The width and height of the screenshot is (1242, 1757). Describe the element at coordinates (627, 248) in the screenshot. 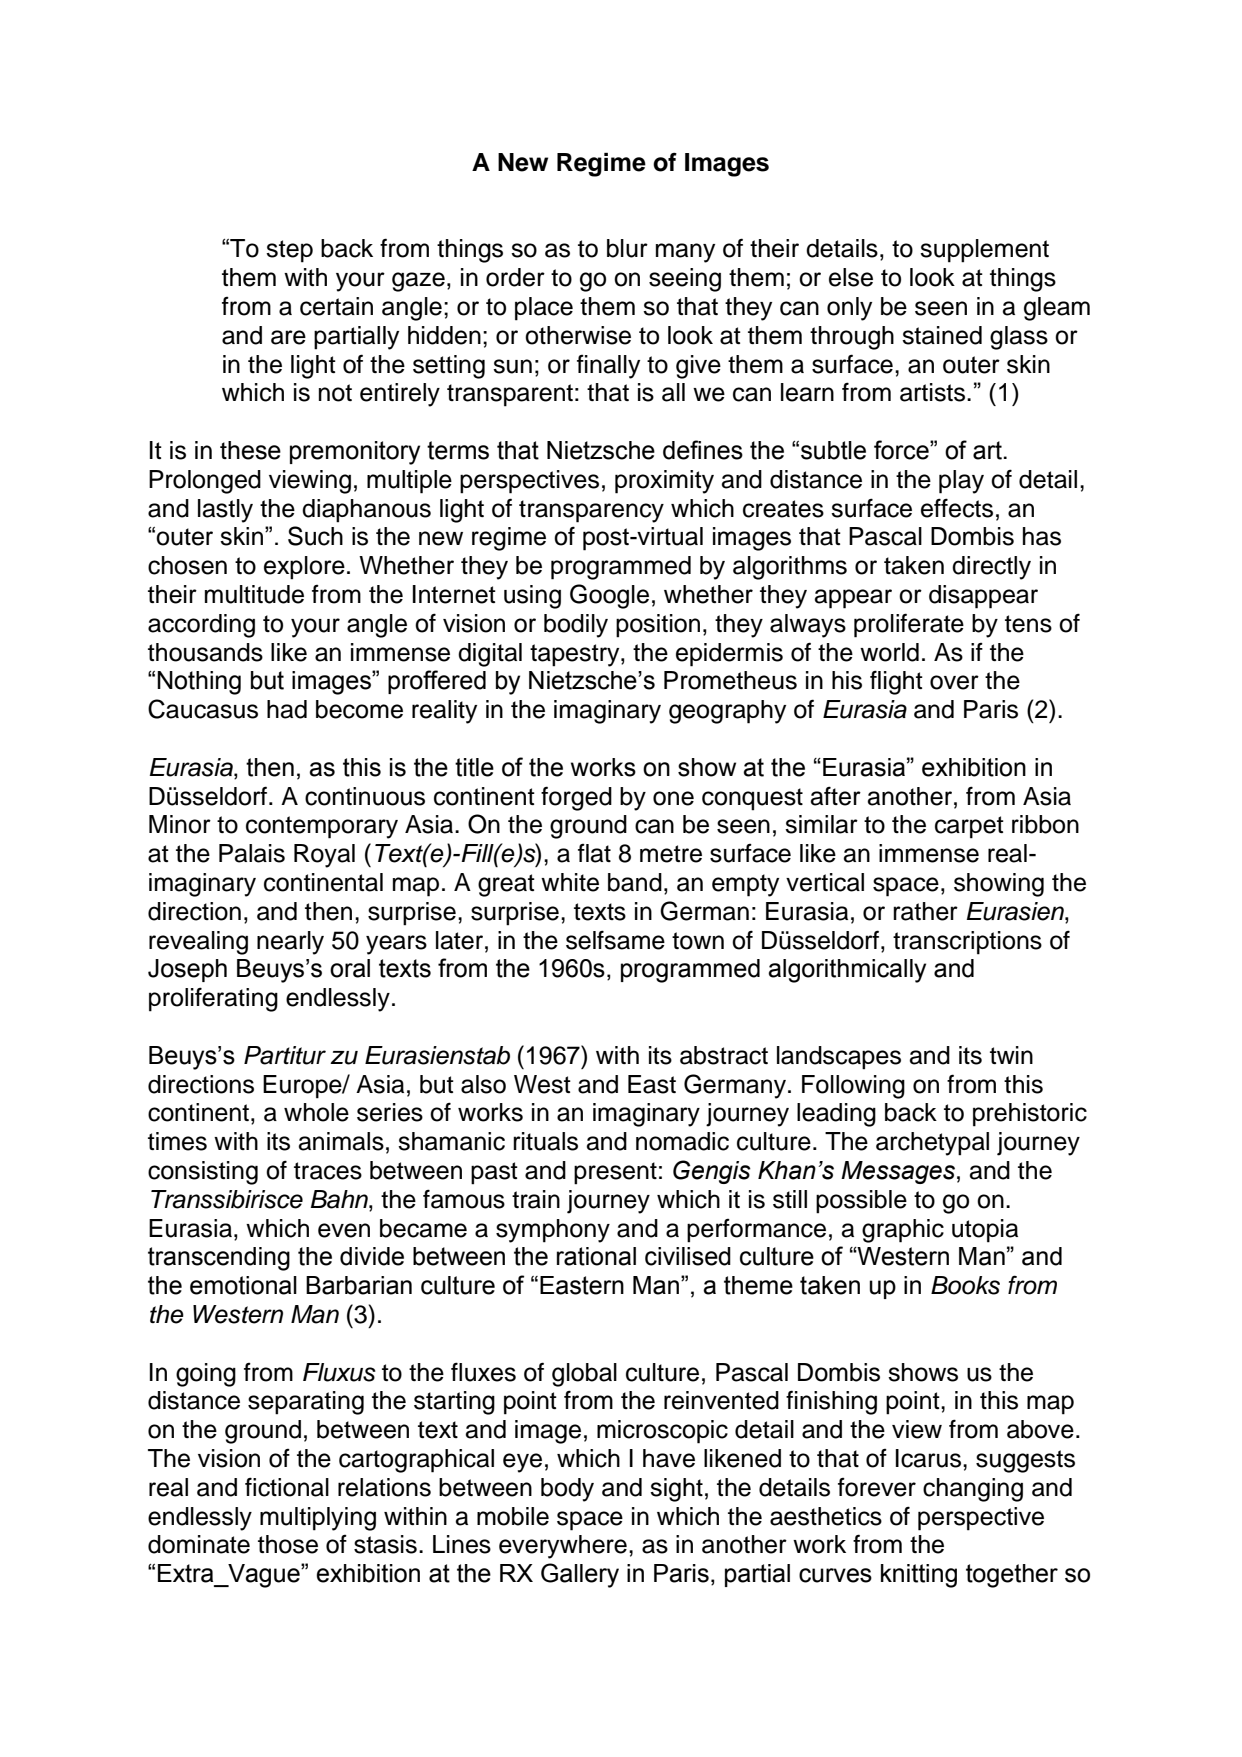

I see `blur` at that location.
